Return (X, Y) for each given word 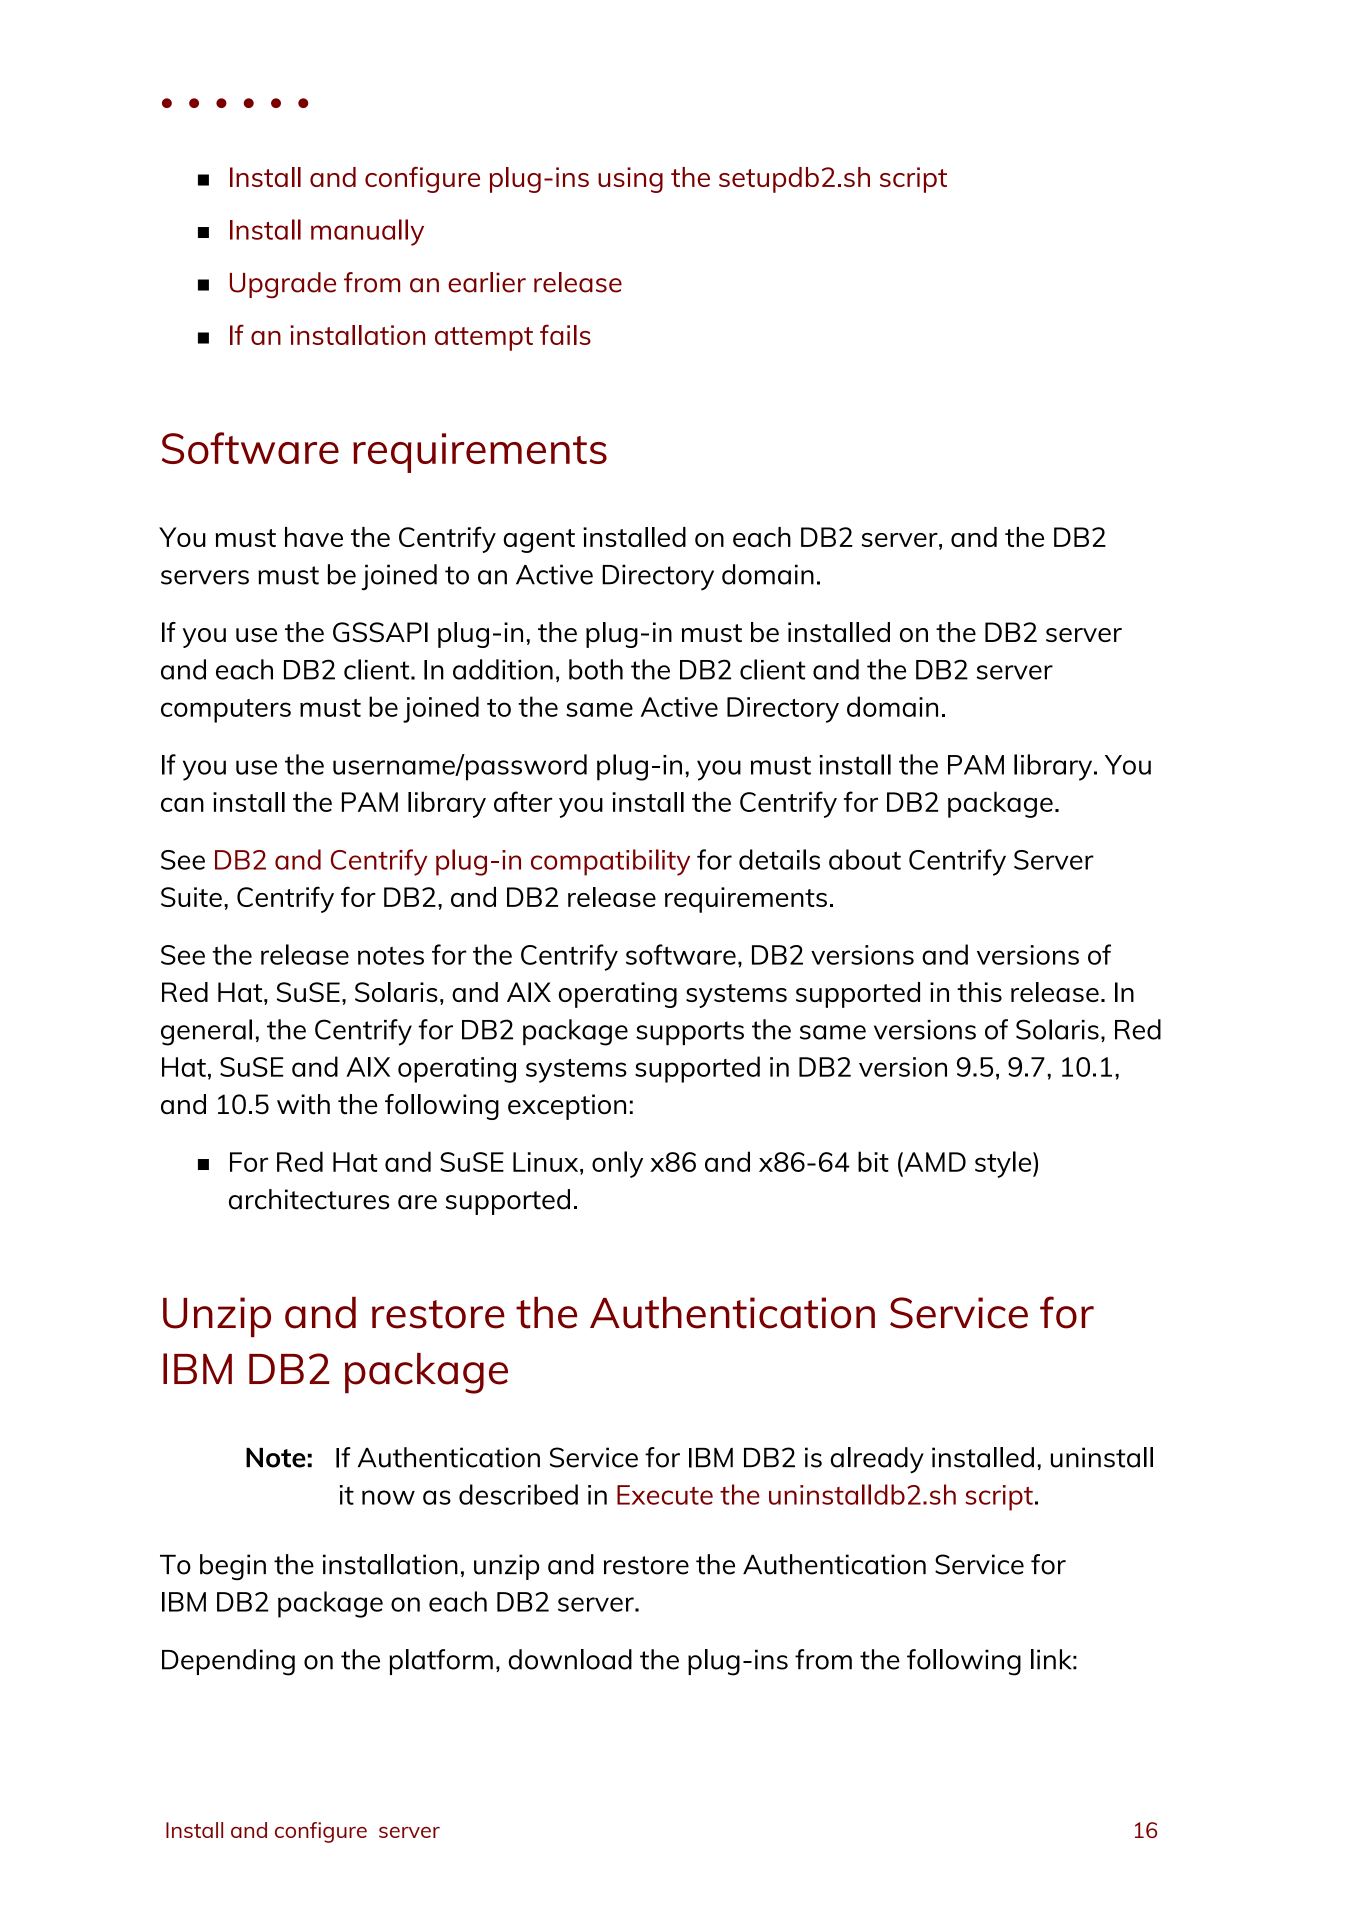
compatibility (610, 862)
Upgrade (283, 285)
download (570, 1659)
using (630, 180)
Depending (228, 1662)
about (865, 859)
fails (565, 334)
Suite (191, 897)
